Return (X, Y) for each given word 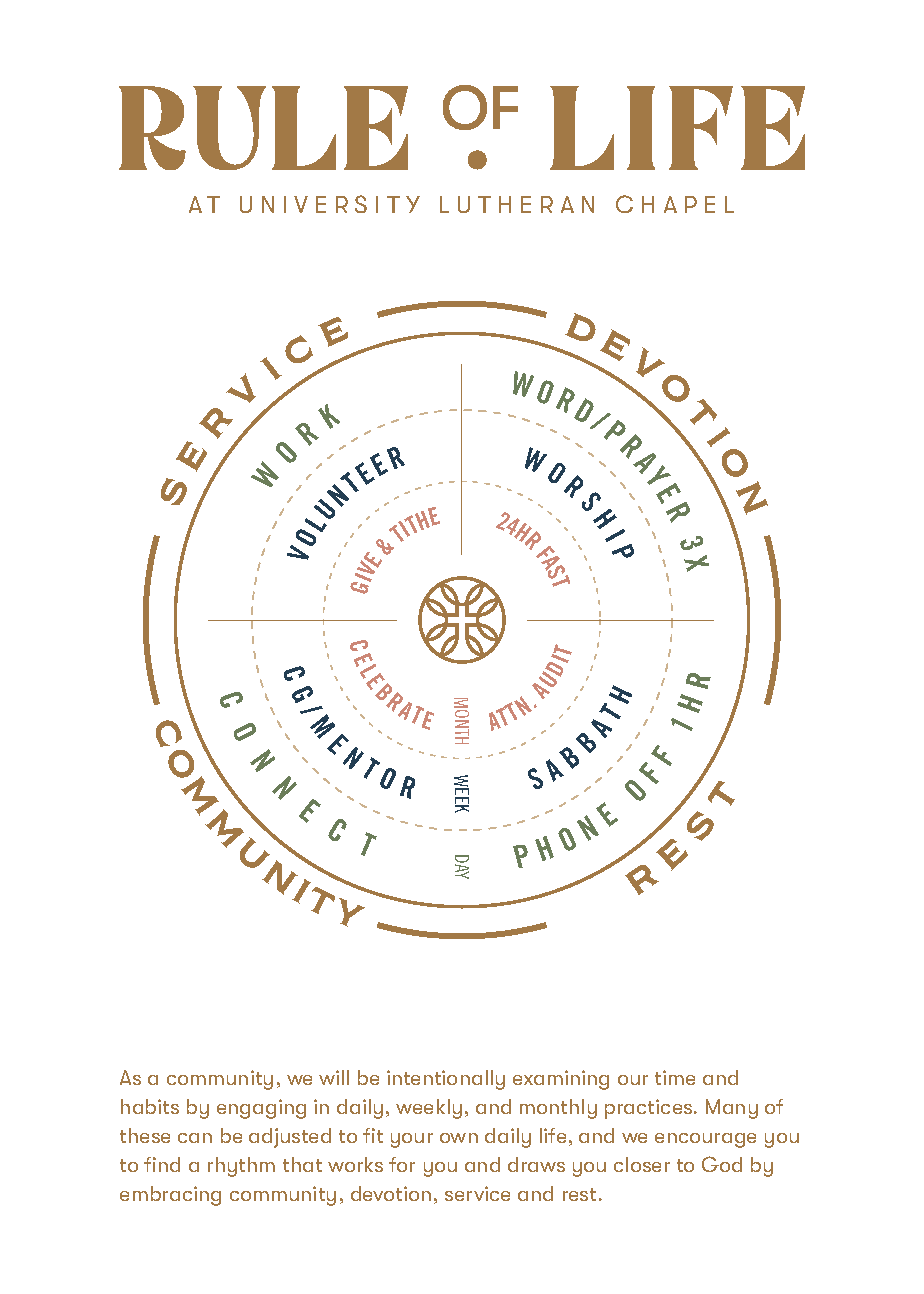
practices (650, 1109)
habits (150, 1106)
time (675, 1077)
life (553, 1135)
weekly (429, 1109)
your (412, 1140)
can (195, 1138)
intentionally (446, 1080)
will (334, 1077)
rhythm (241, 1167)
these (145, 1135)
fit (373, 1135)
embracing (170, 1196)
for (402, 1164)
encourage (705, 1140)
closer (642, 1164)
